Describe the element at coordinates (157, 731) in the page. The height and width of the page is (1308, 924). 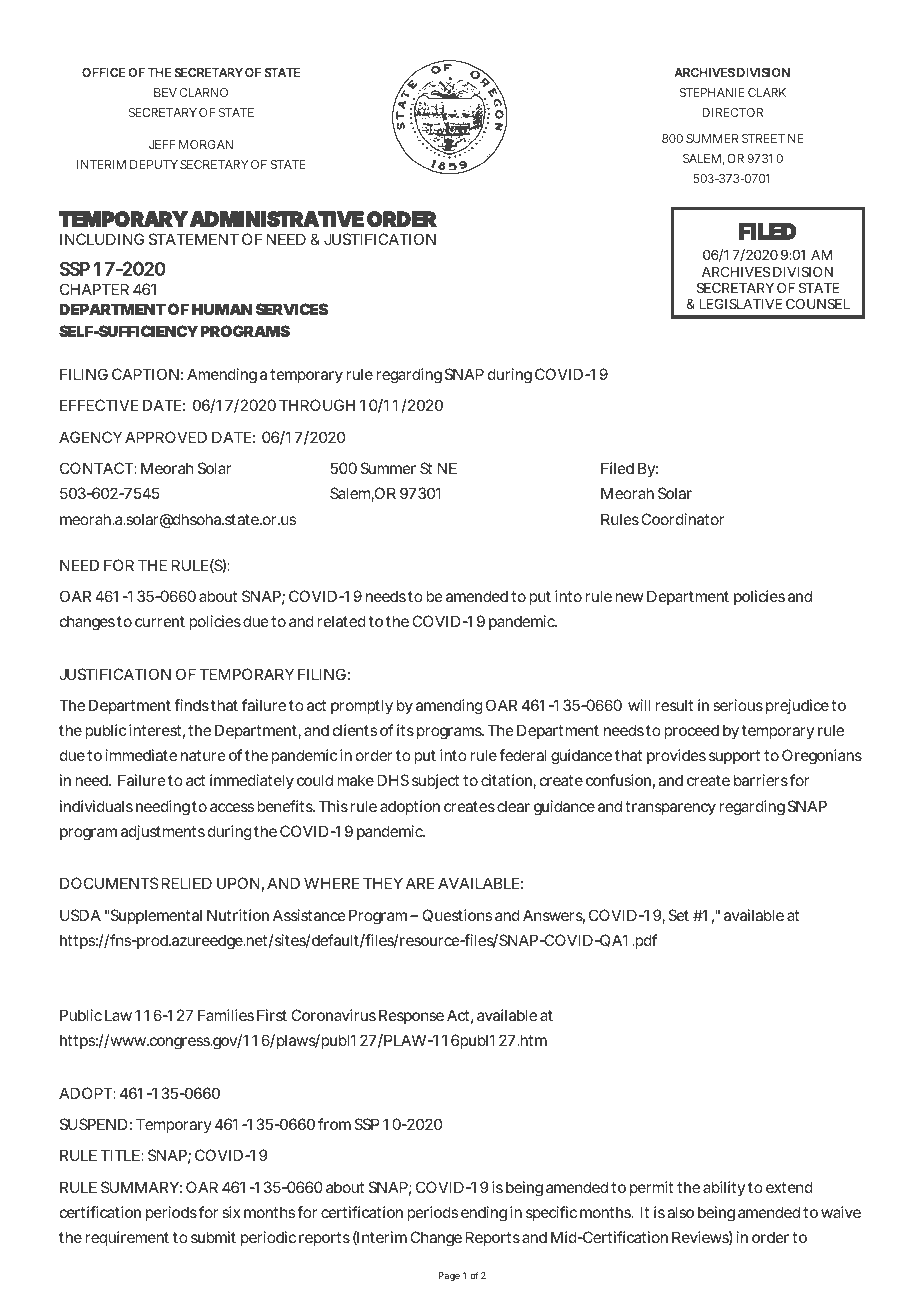
I see `interest` at that location.
